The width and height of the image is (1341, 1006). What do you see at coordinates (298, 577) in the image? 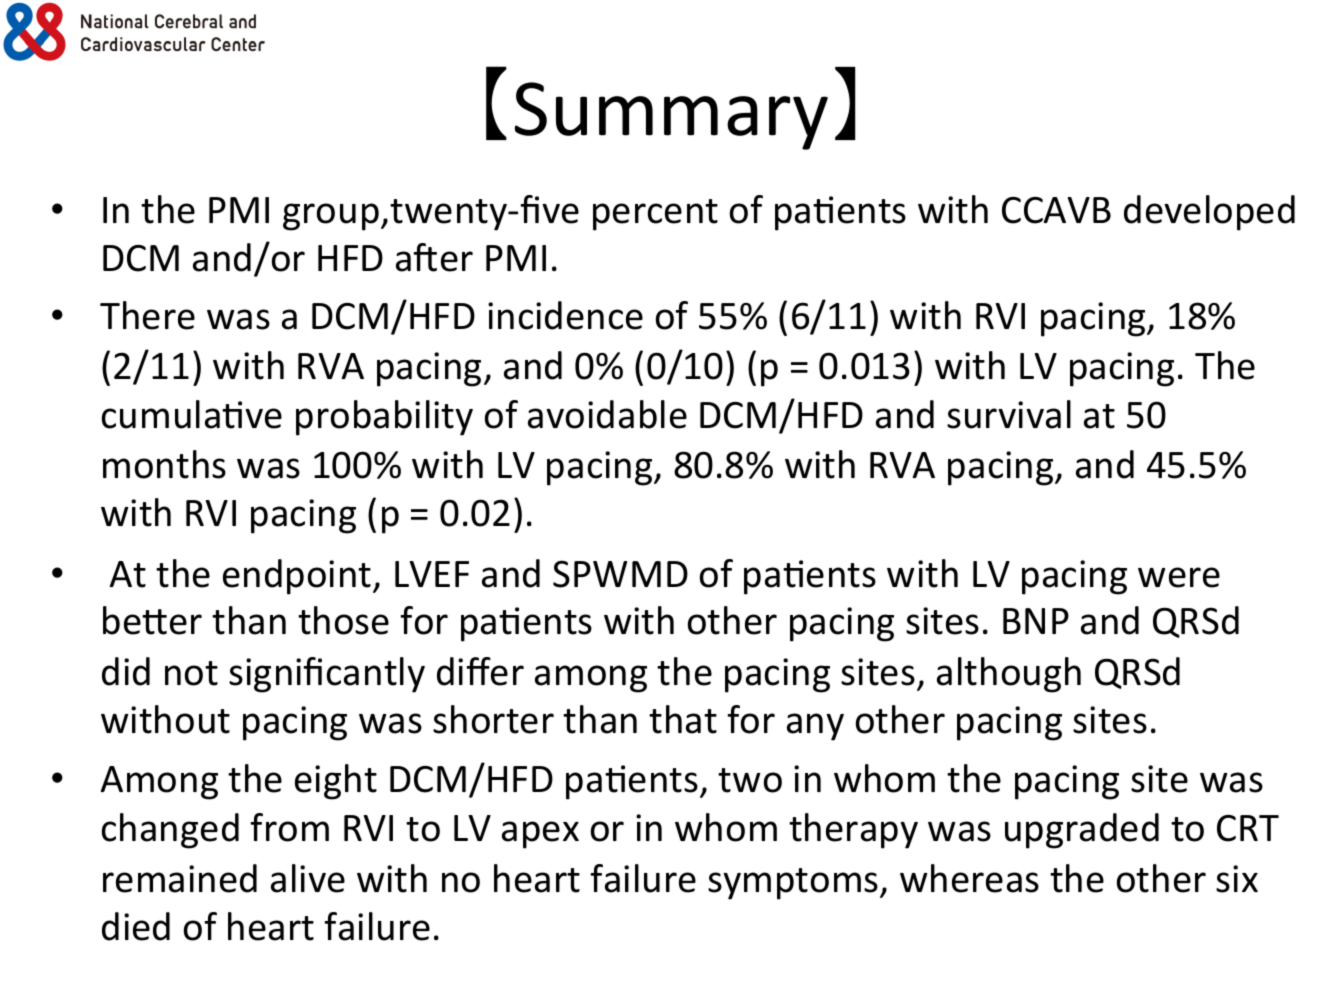
I see `endpoint` at bounding box center [298, 577].
